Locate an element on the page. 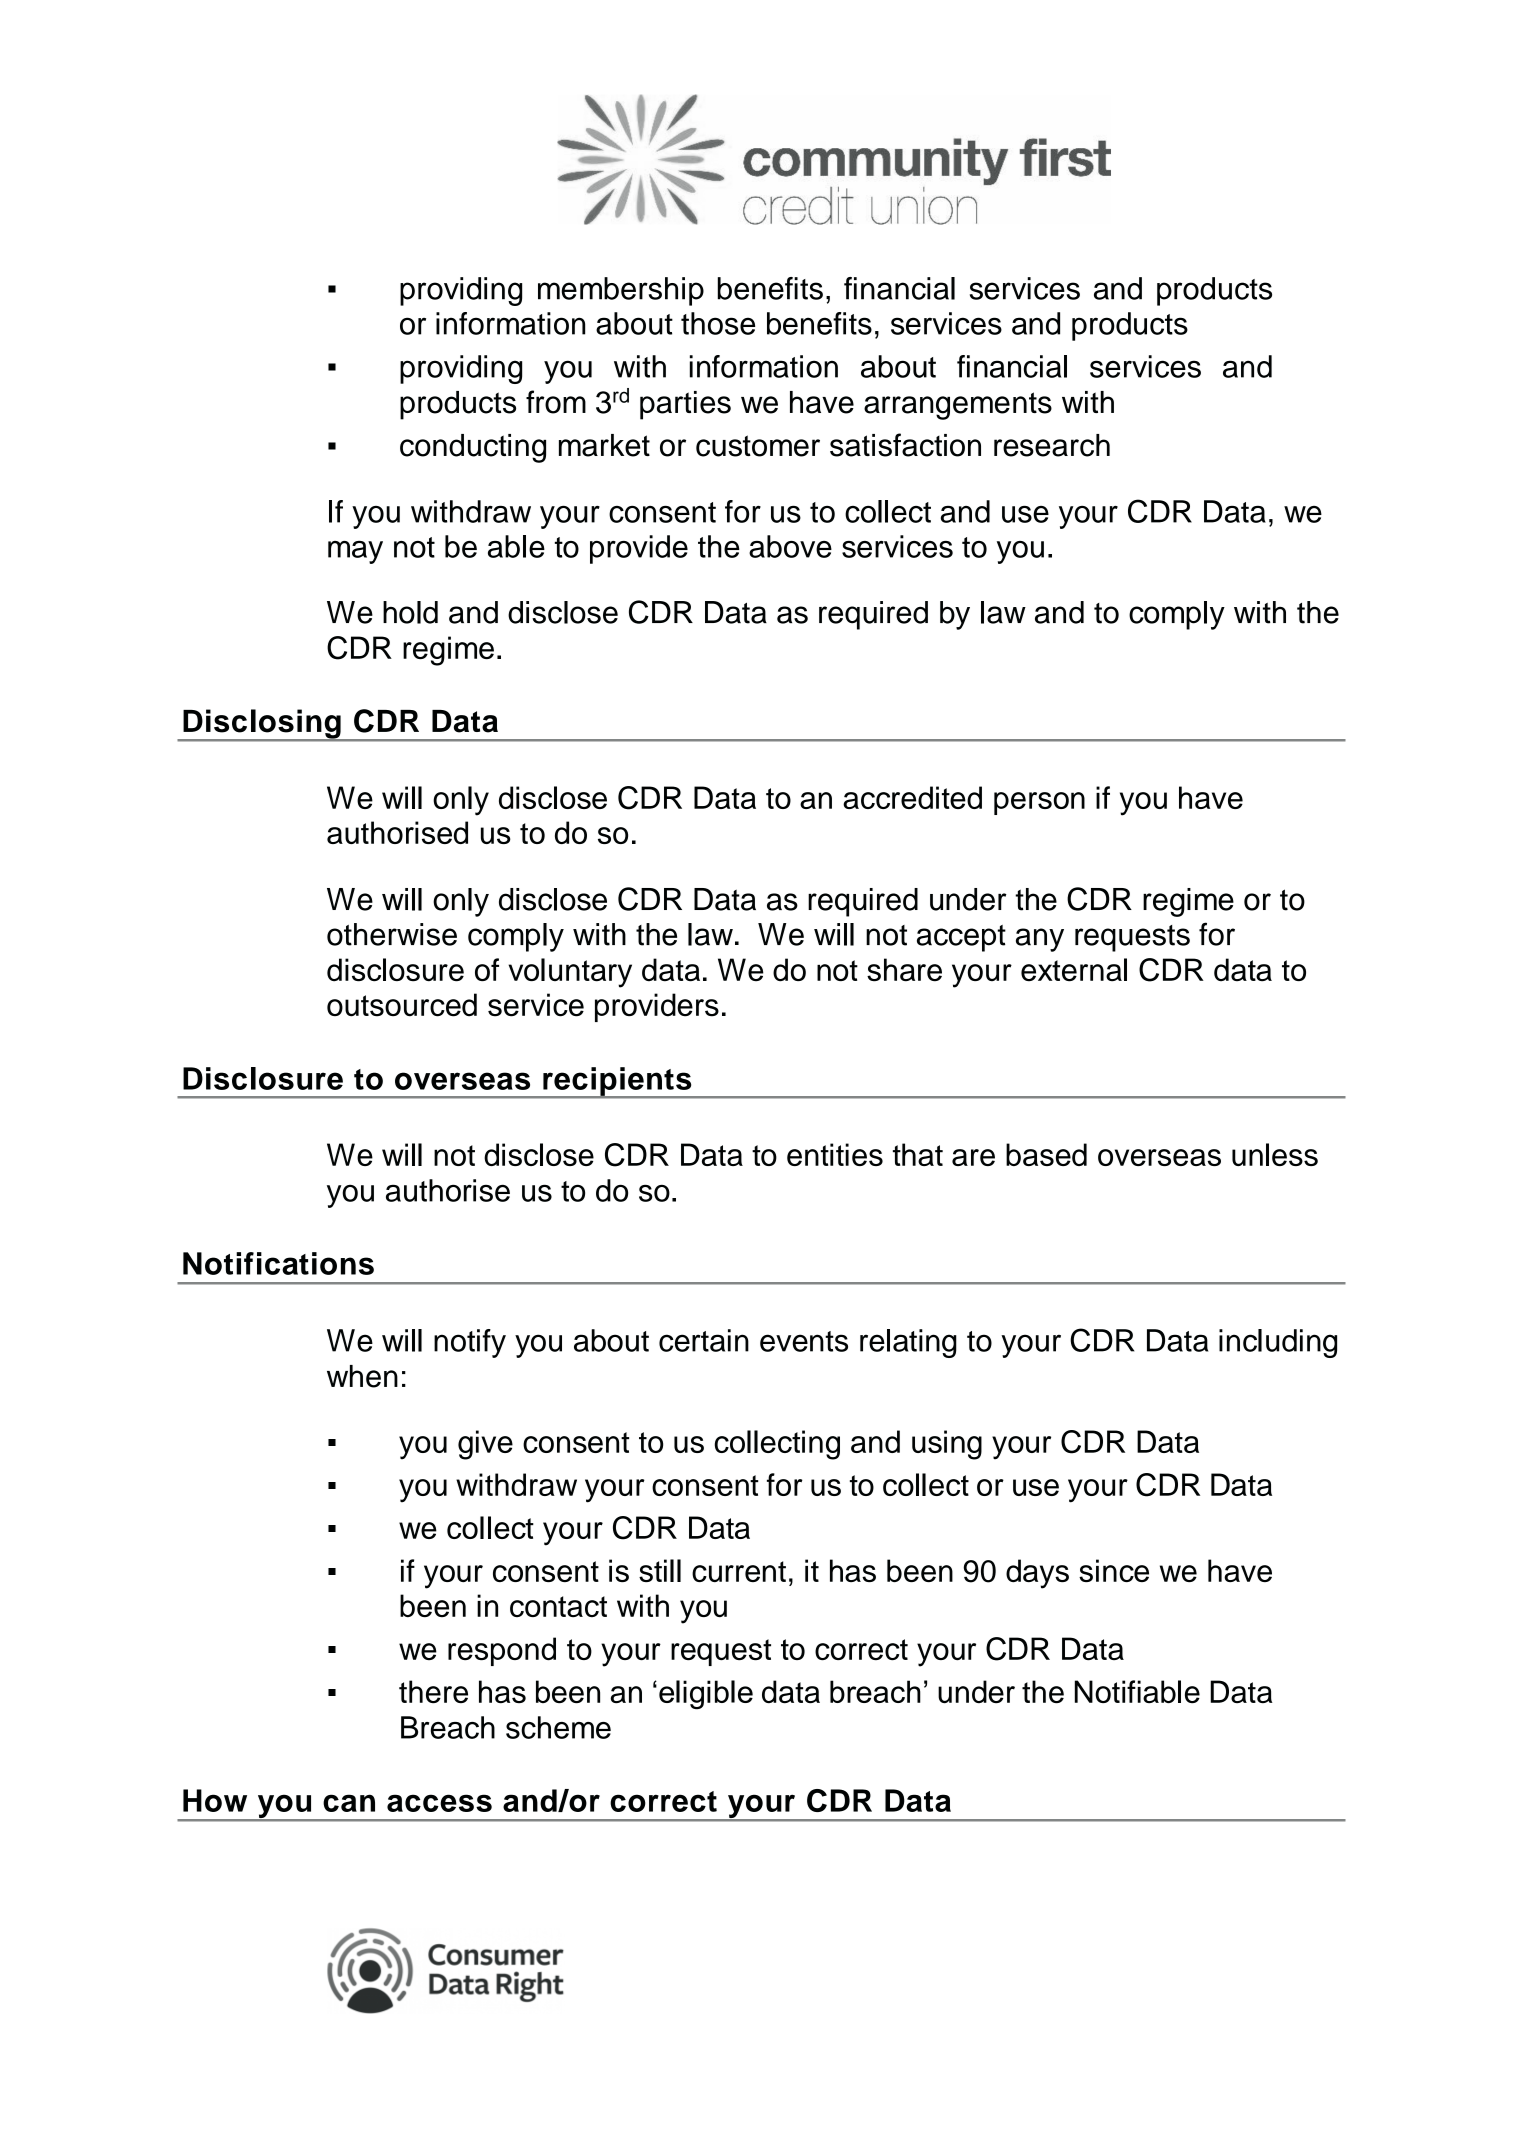 The height and width of the document is (2155, 1523). outsourced is located at coordinates (402, 1005).
